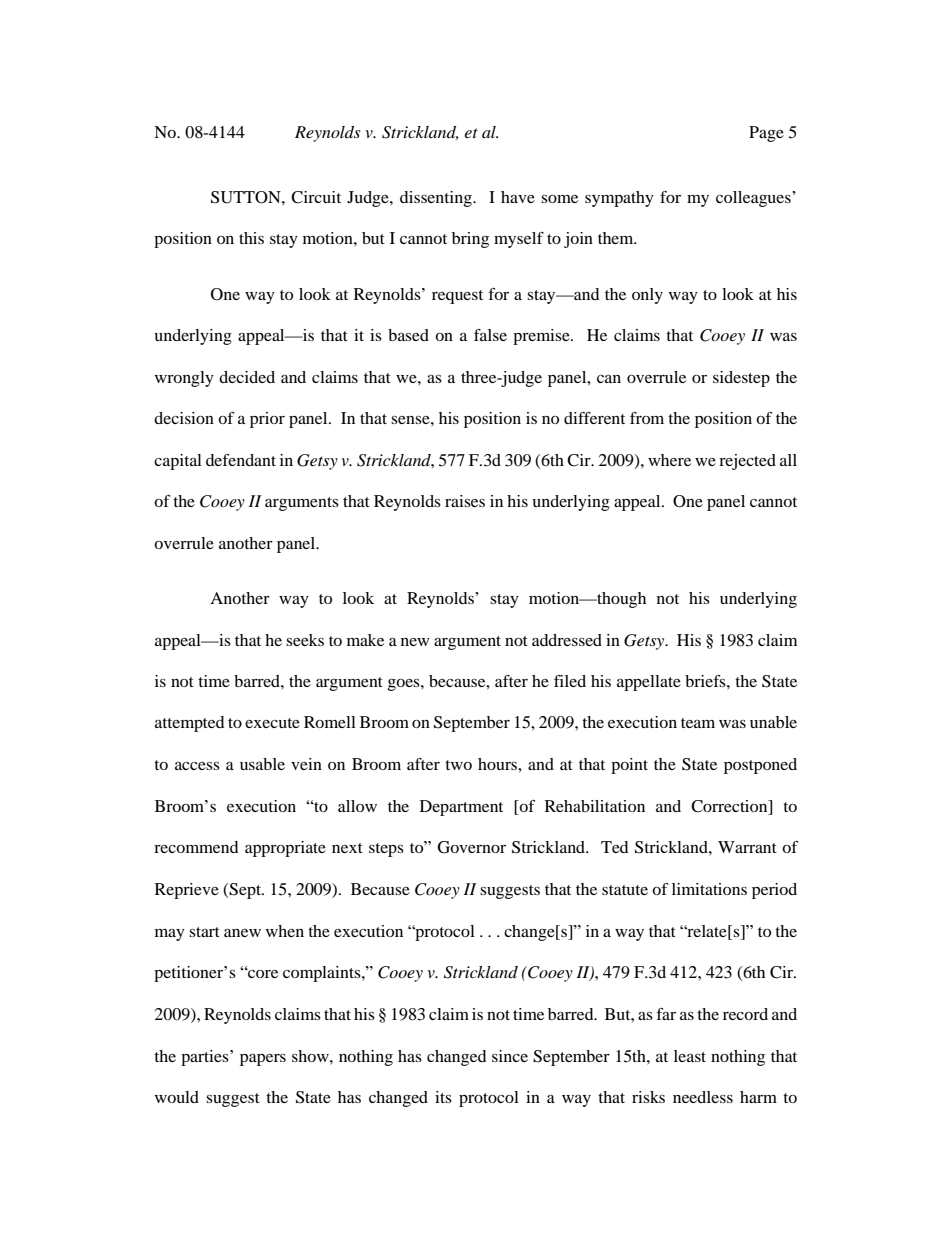 The height and width of the document is (1233, 952). What do you see at coordinates (567, 640) in the document?
I see `addressed` at bounding box center [567, 640].
